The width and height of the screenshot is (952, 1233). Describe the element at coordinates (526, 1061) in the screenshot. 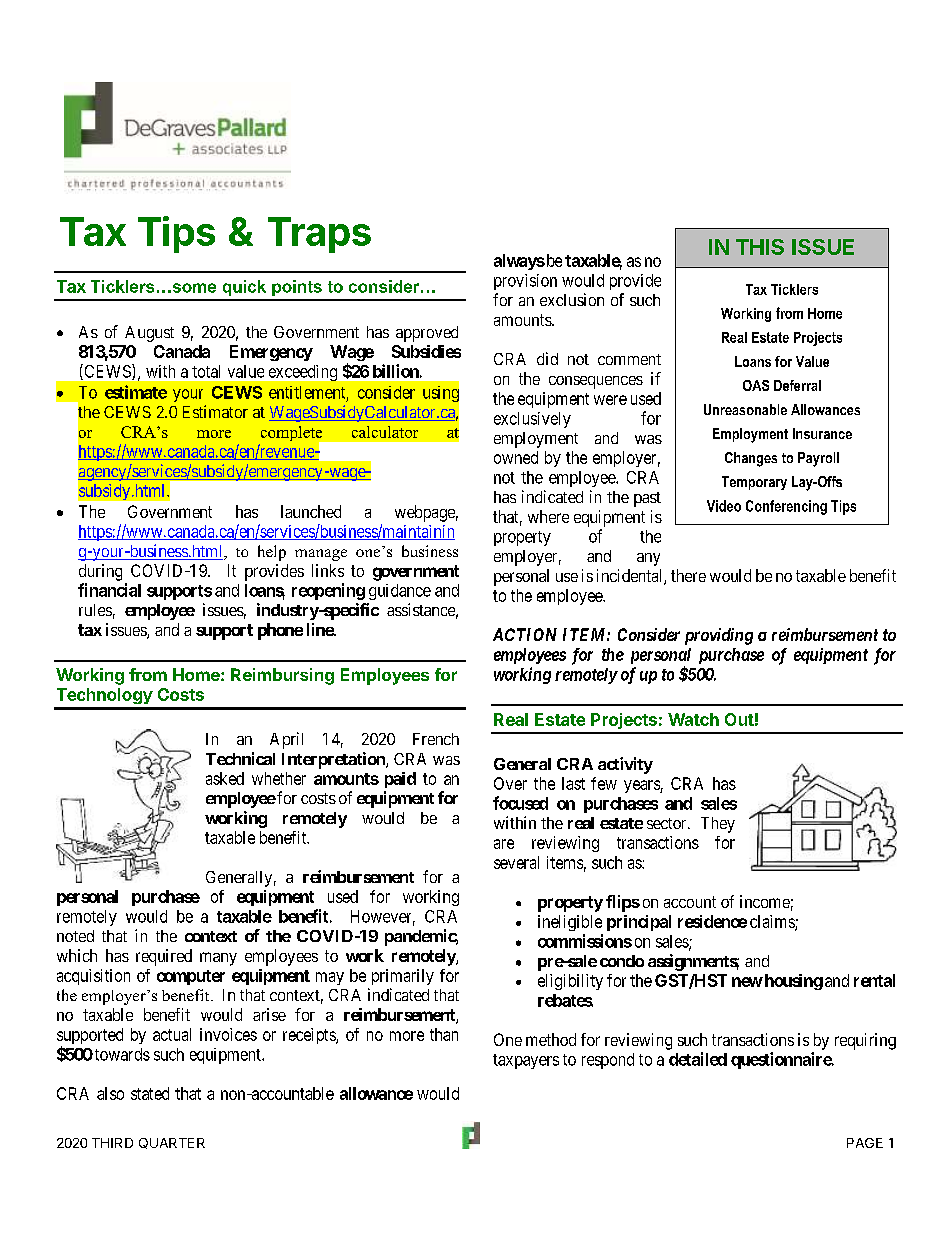

I see `taxpayers` at that location.
